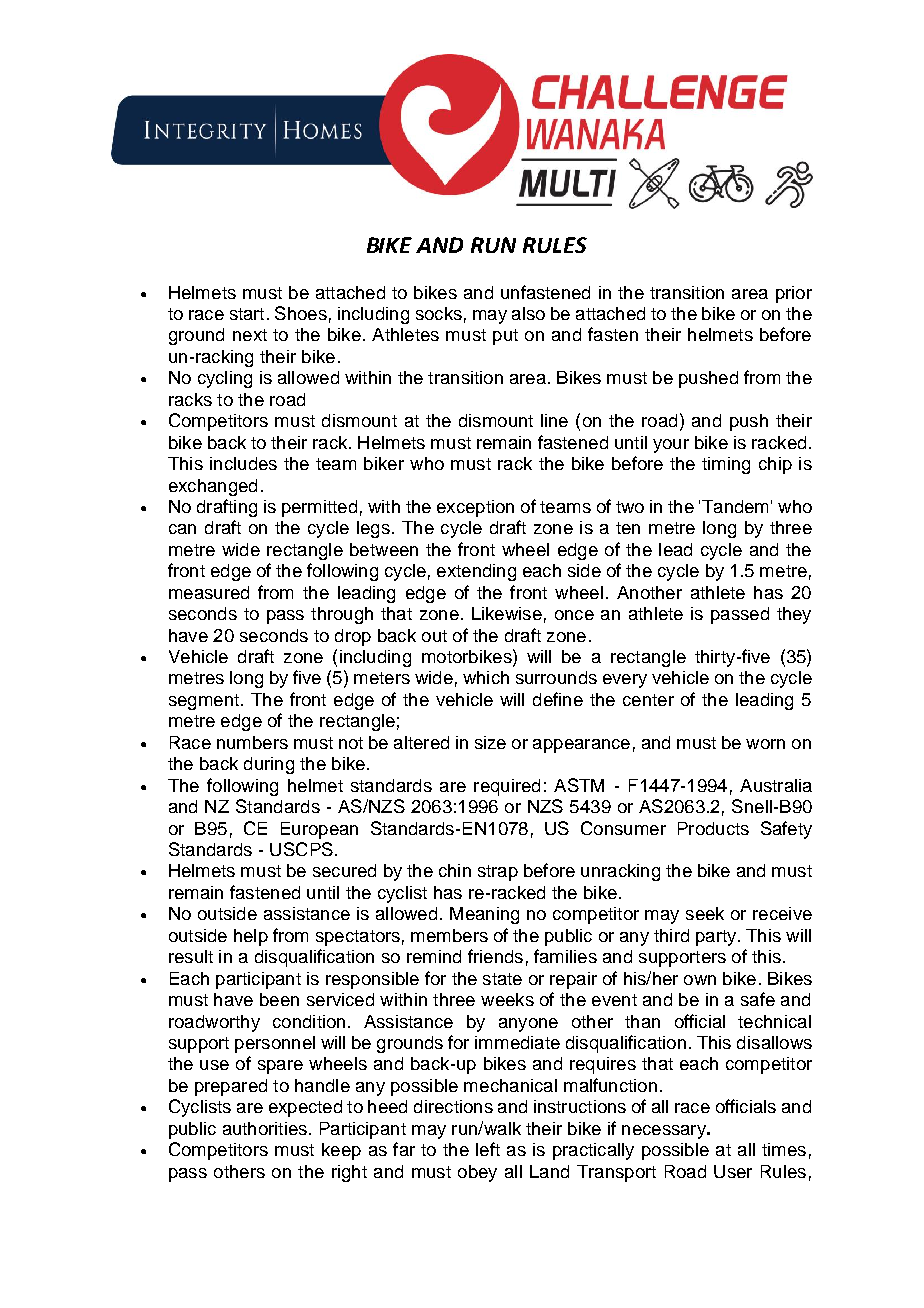 This document has width=924, height=1308. Describe the element at coordinates (716, 938) in the document. I see `party` at that location.
